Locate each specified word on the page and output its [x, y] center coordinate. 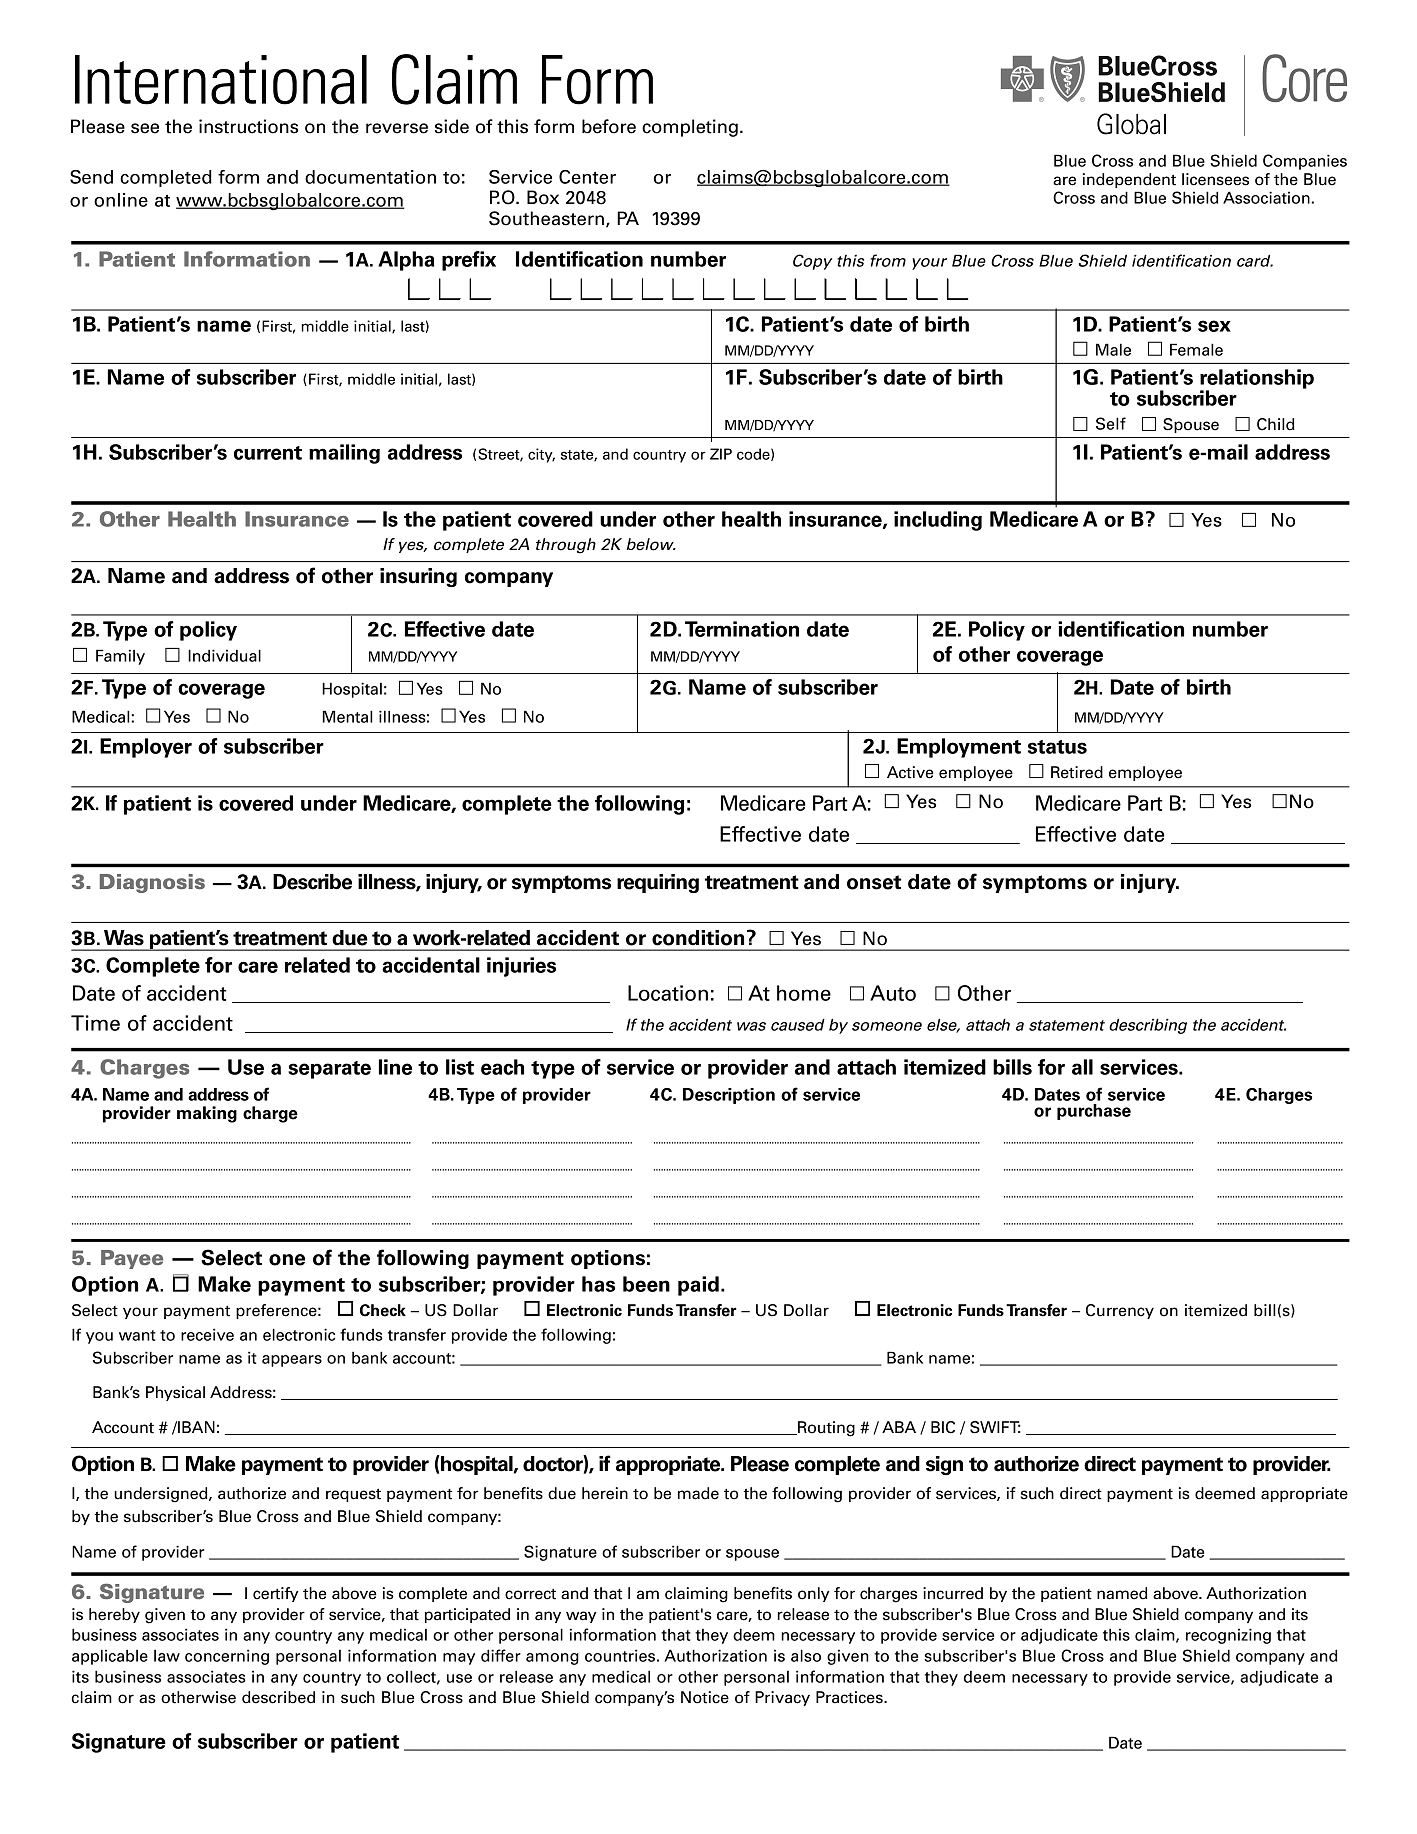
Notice [705, 1697]
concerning [227, 1657]
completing [690, 128]
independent [1129, 180]
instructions [248, 126]
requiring [658, 883]
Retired [1077, 772]
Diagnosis [152, 883]
